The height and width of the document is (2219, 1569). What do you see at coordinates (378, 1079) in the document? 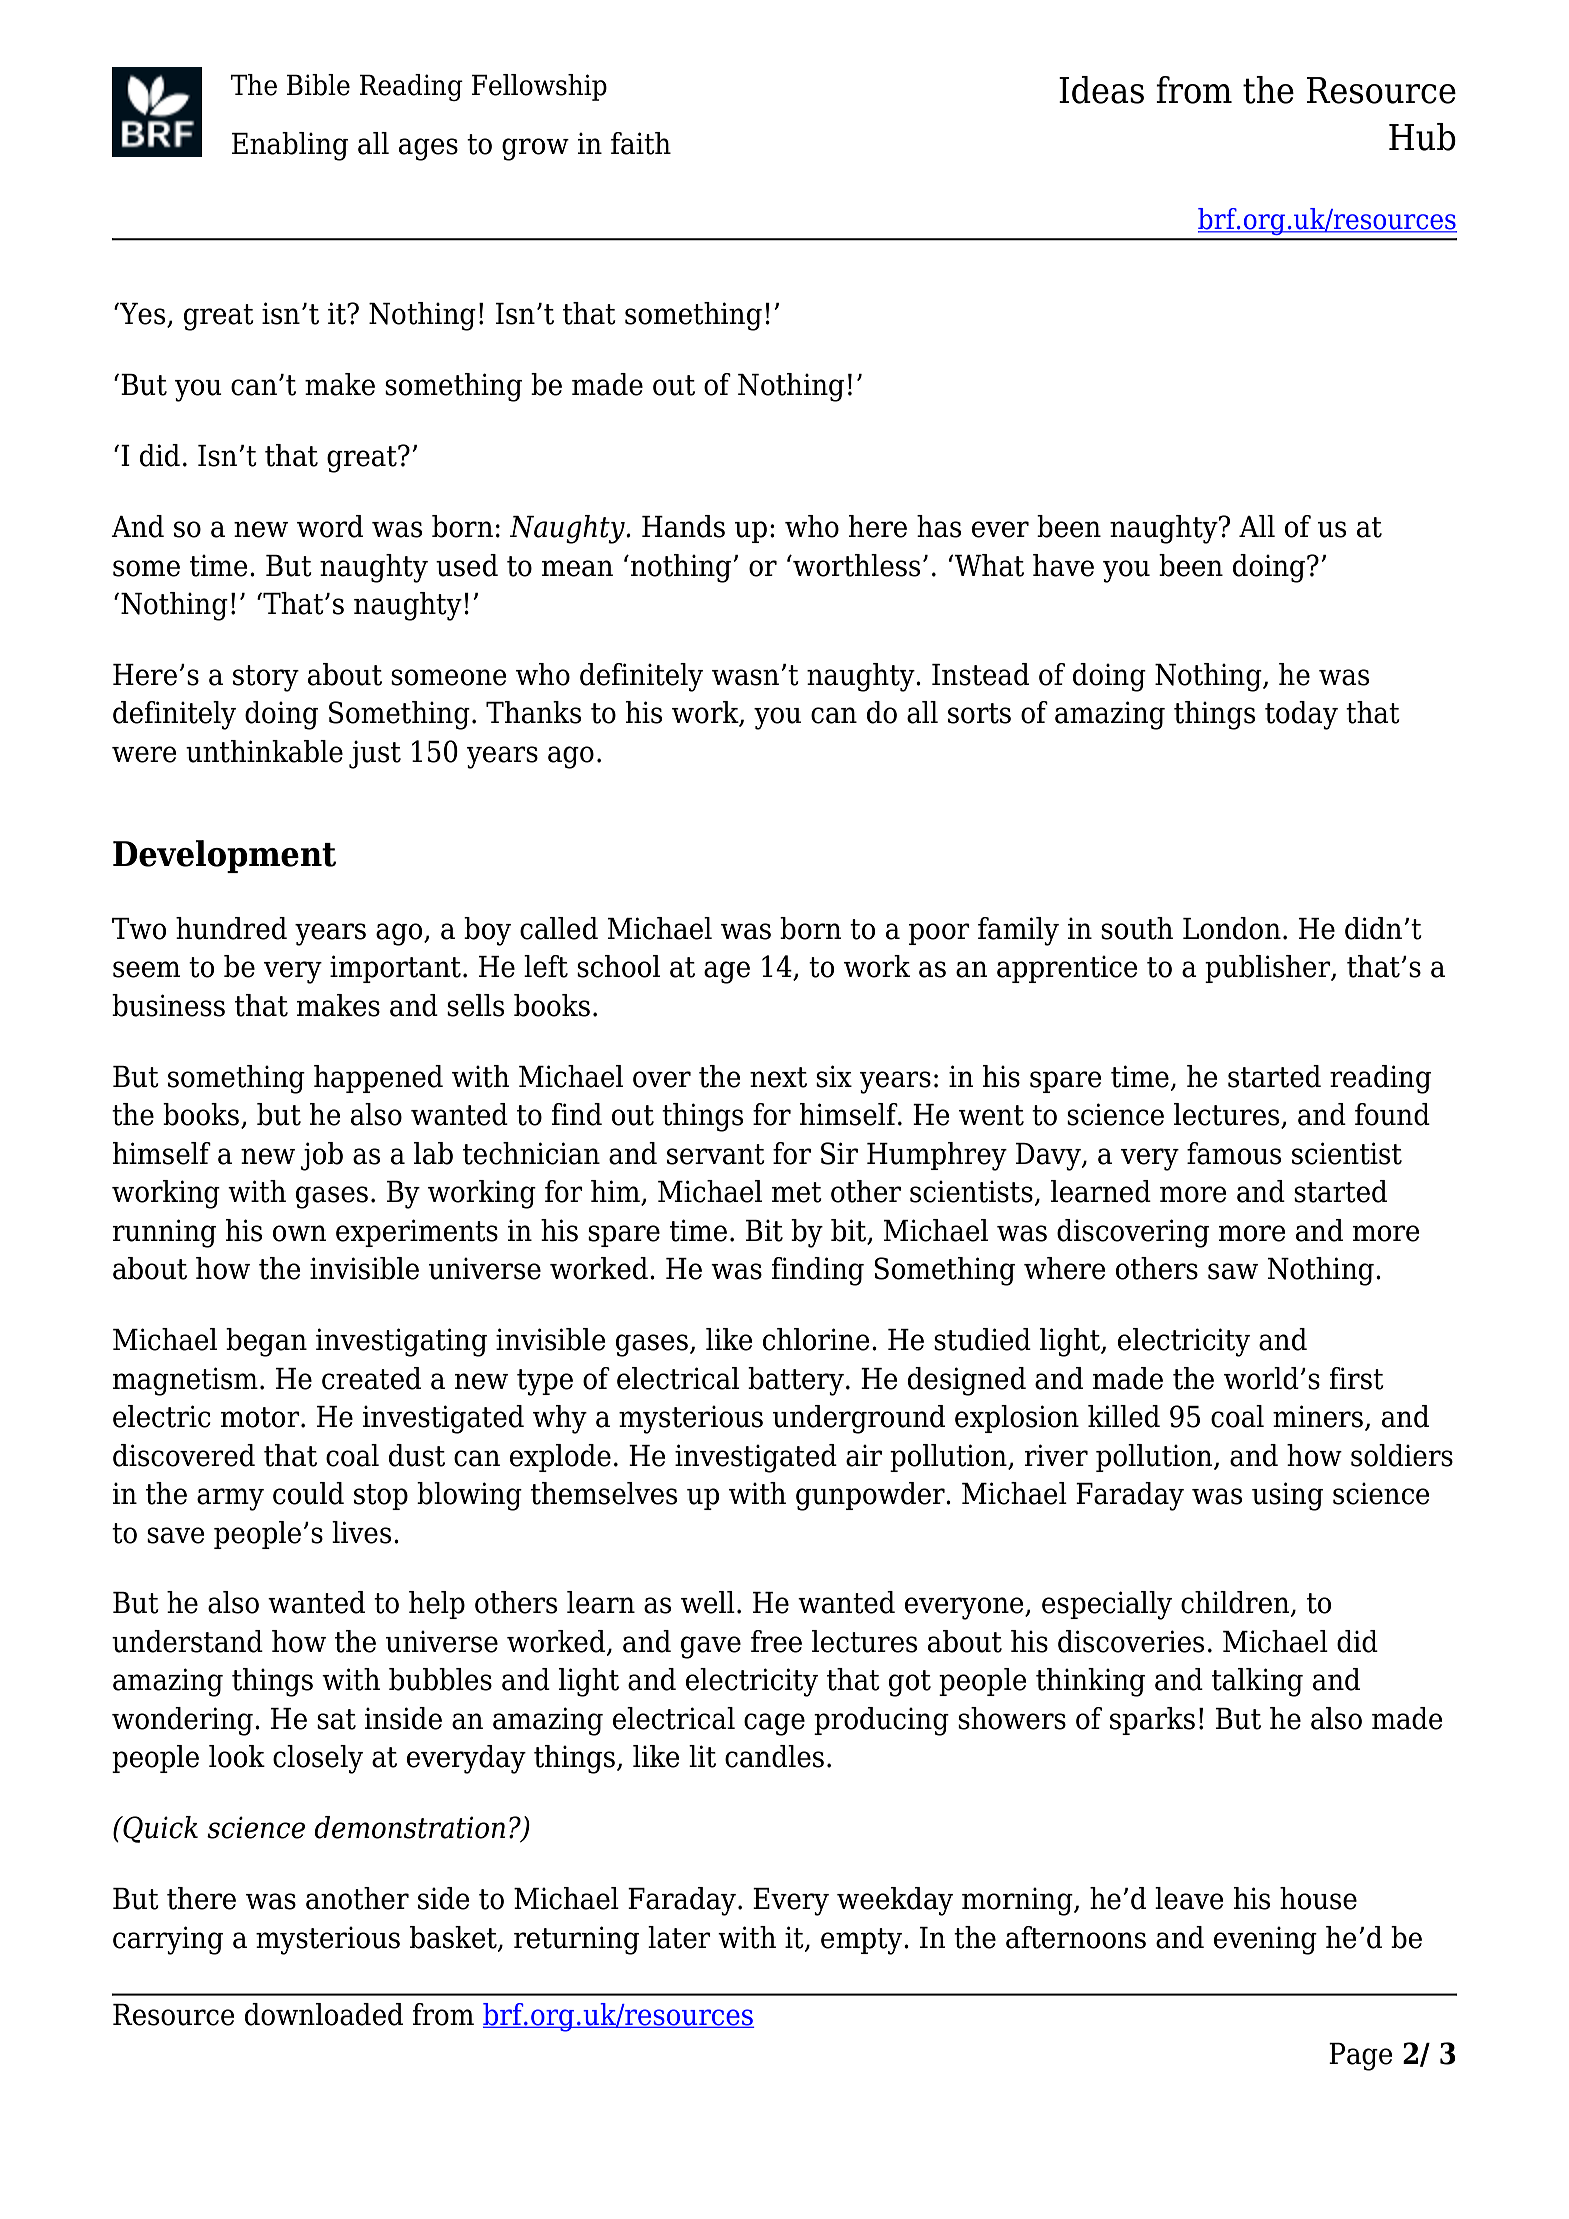
I see `happened` at bounding box center [378, 1079].
